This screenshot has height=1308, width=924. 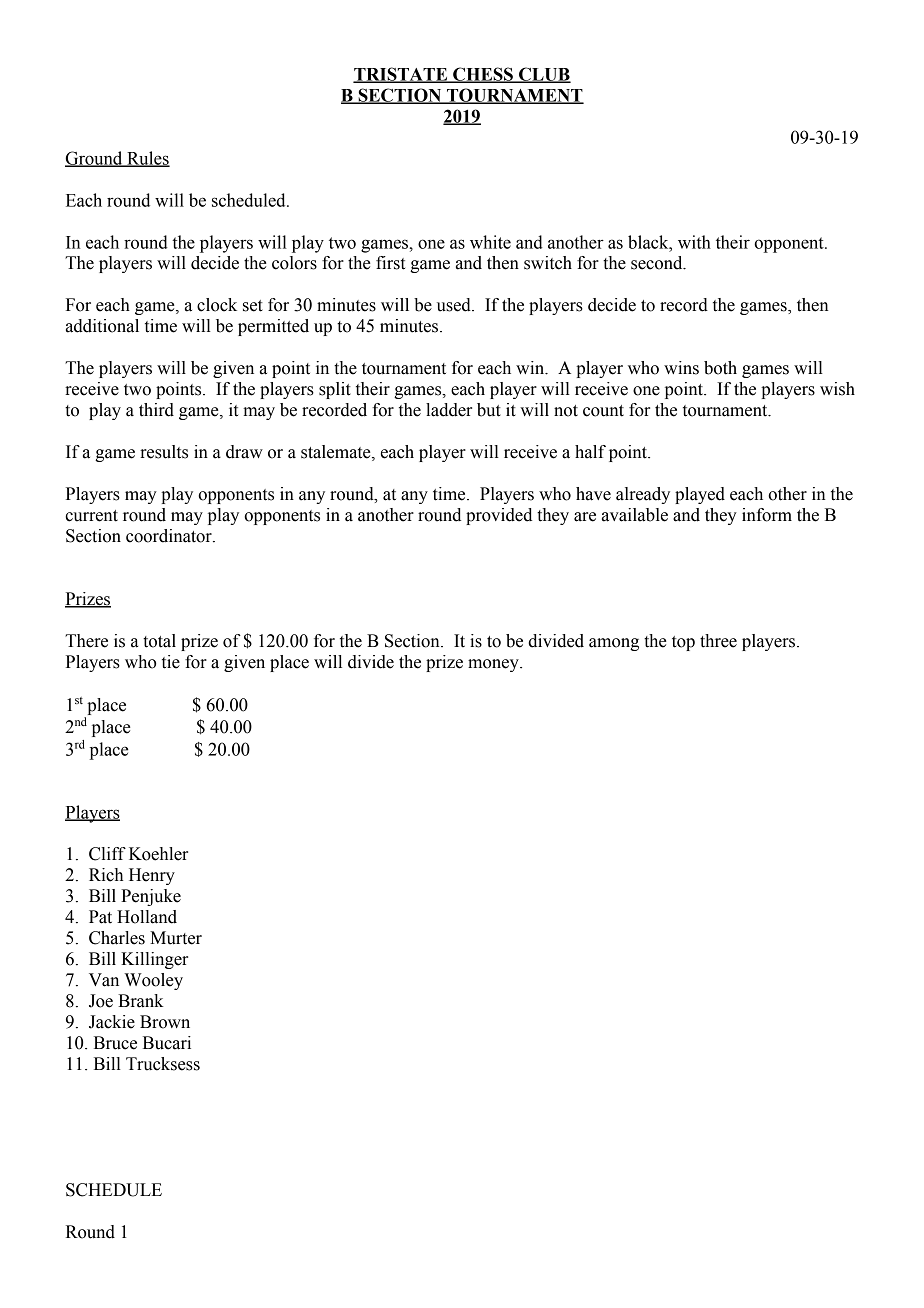 I want to click on clock, so click(x=217, y=305).
